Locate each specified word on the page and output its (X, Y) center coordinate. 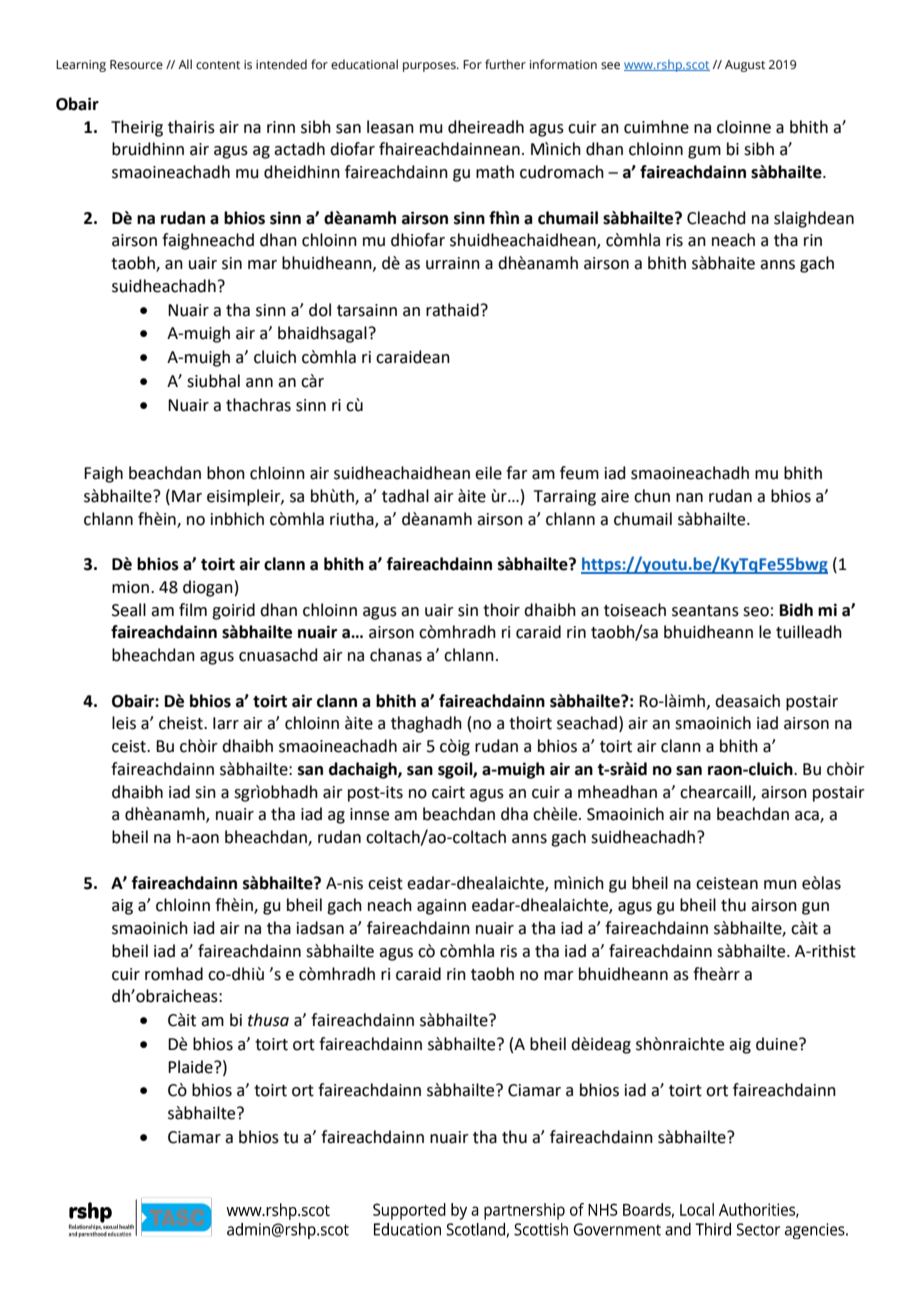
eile (488, 473)
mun (780, 885)
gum (704, 152)
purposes (430, 67)
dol (320, 310)
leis (124, 723)
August (745, 66)
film (193, 609)
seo (756, 612)
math (495, 172)
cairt (448, 792)
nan (689, 498)
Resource (136, 65)
